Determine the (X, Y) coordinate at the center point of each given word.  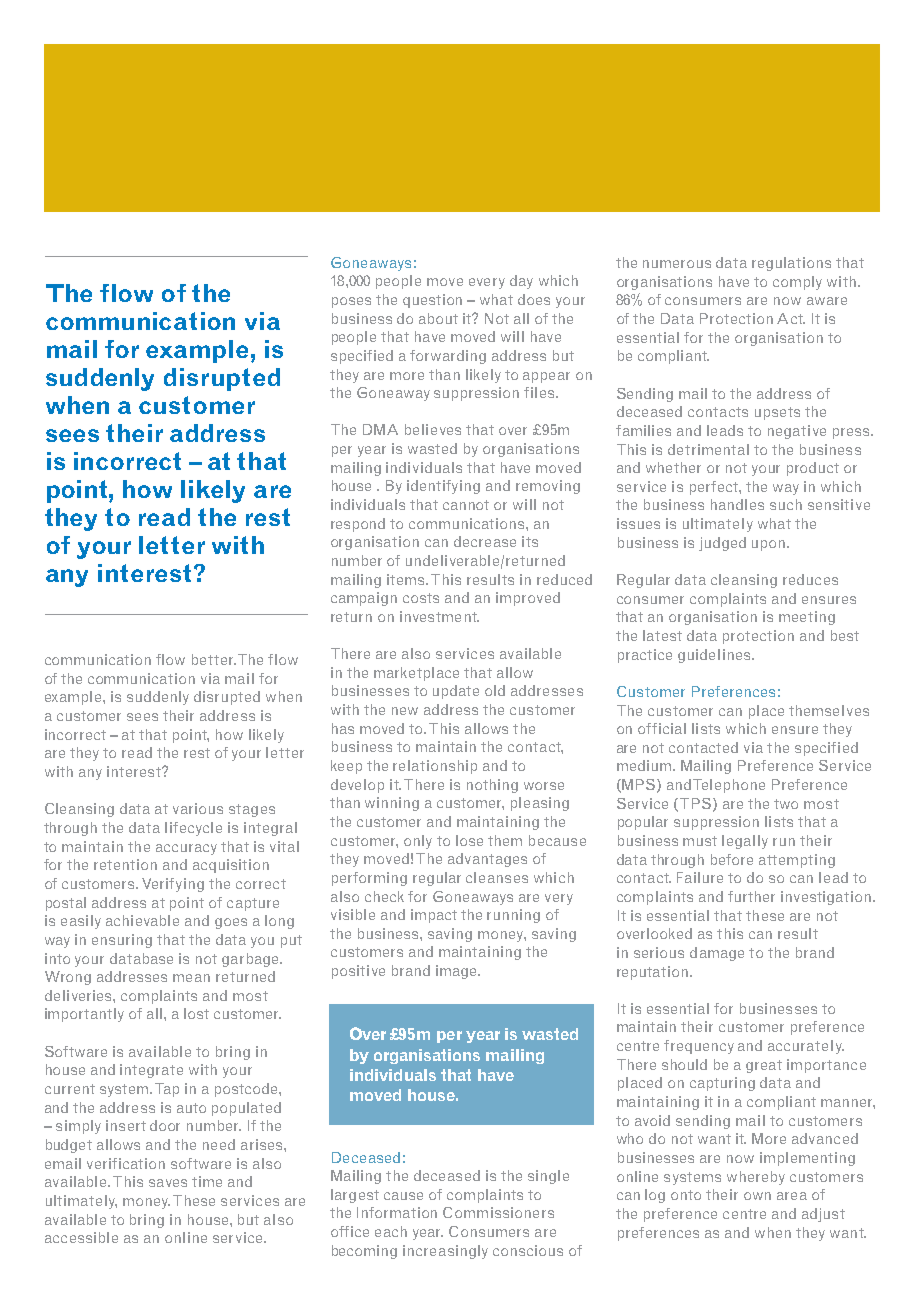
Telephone (729, 786)
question (432, 301)
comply (797, 283)
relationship (435, 767)
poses (351, 302)
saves (168, 1183)
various (198, 808)
